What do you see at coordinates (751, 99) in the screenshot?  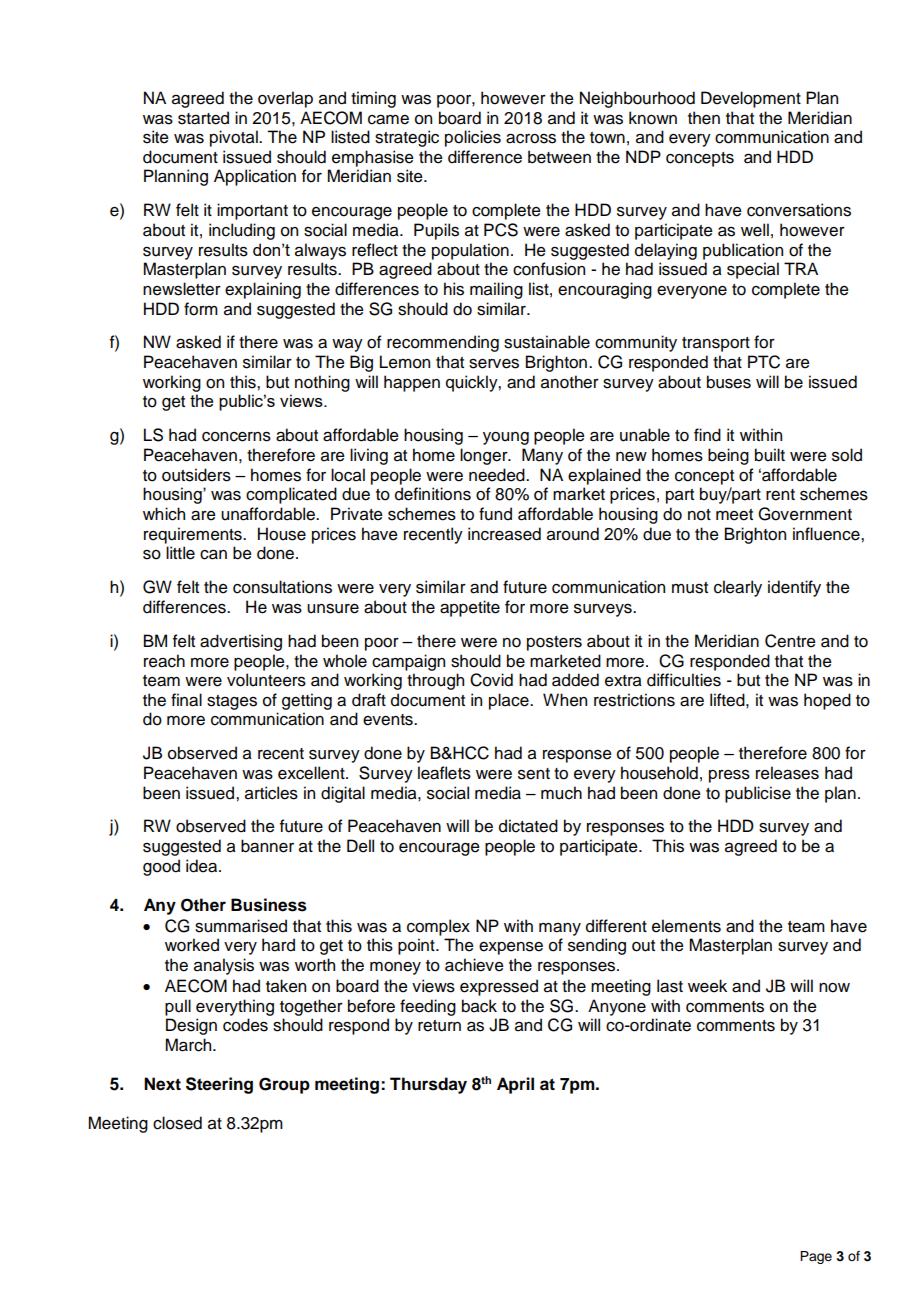 I see `Development` at bounding box center [751, 99].
